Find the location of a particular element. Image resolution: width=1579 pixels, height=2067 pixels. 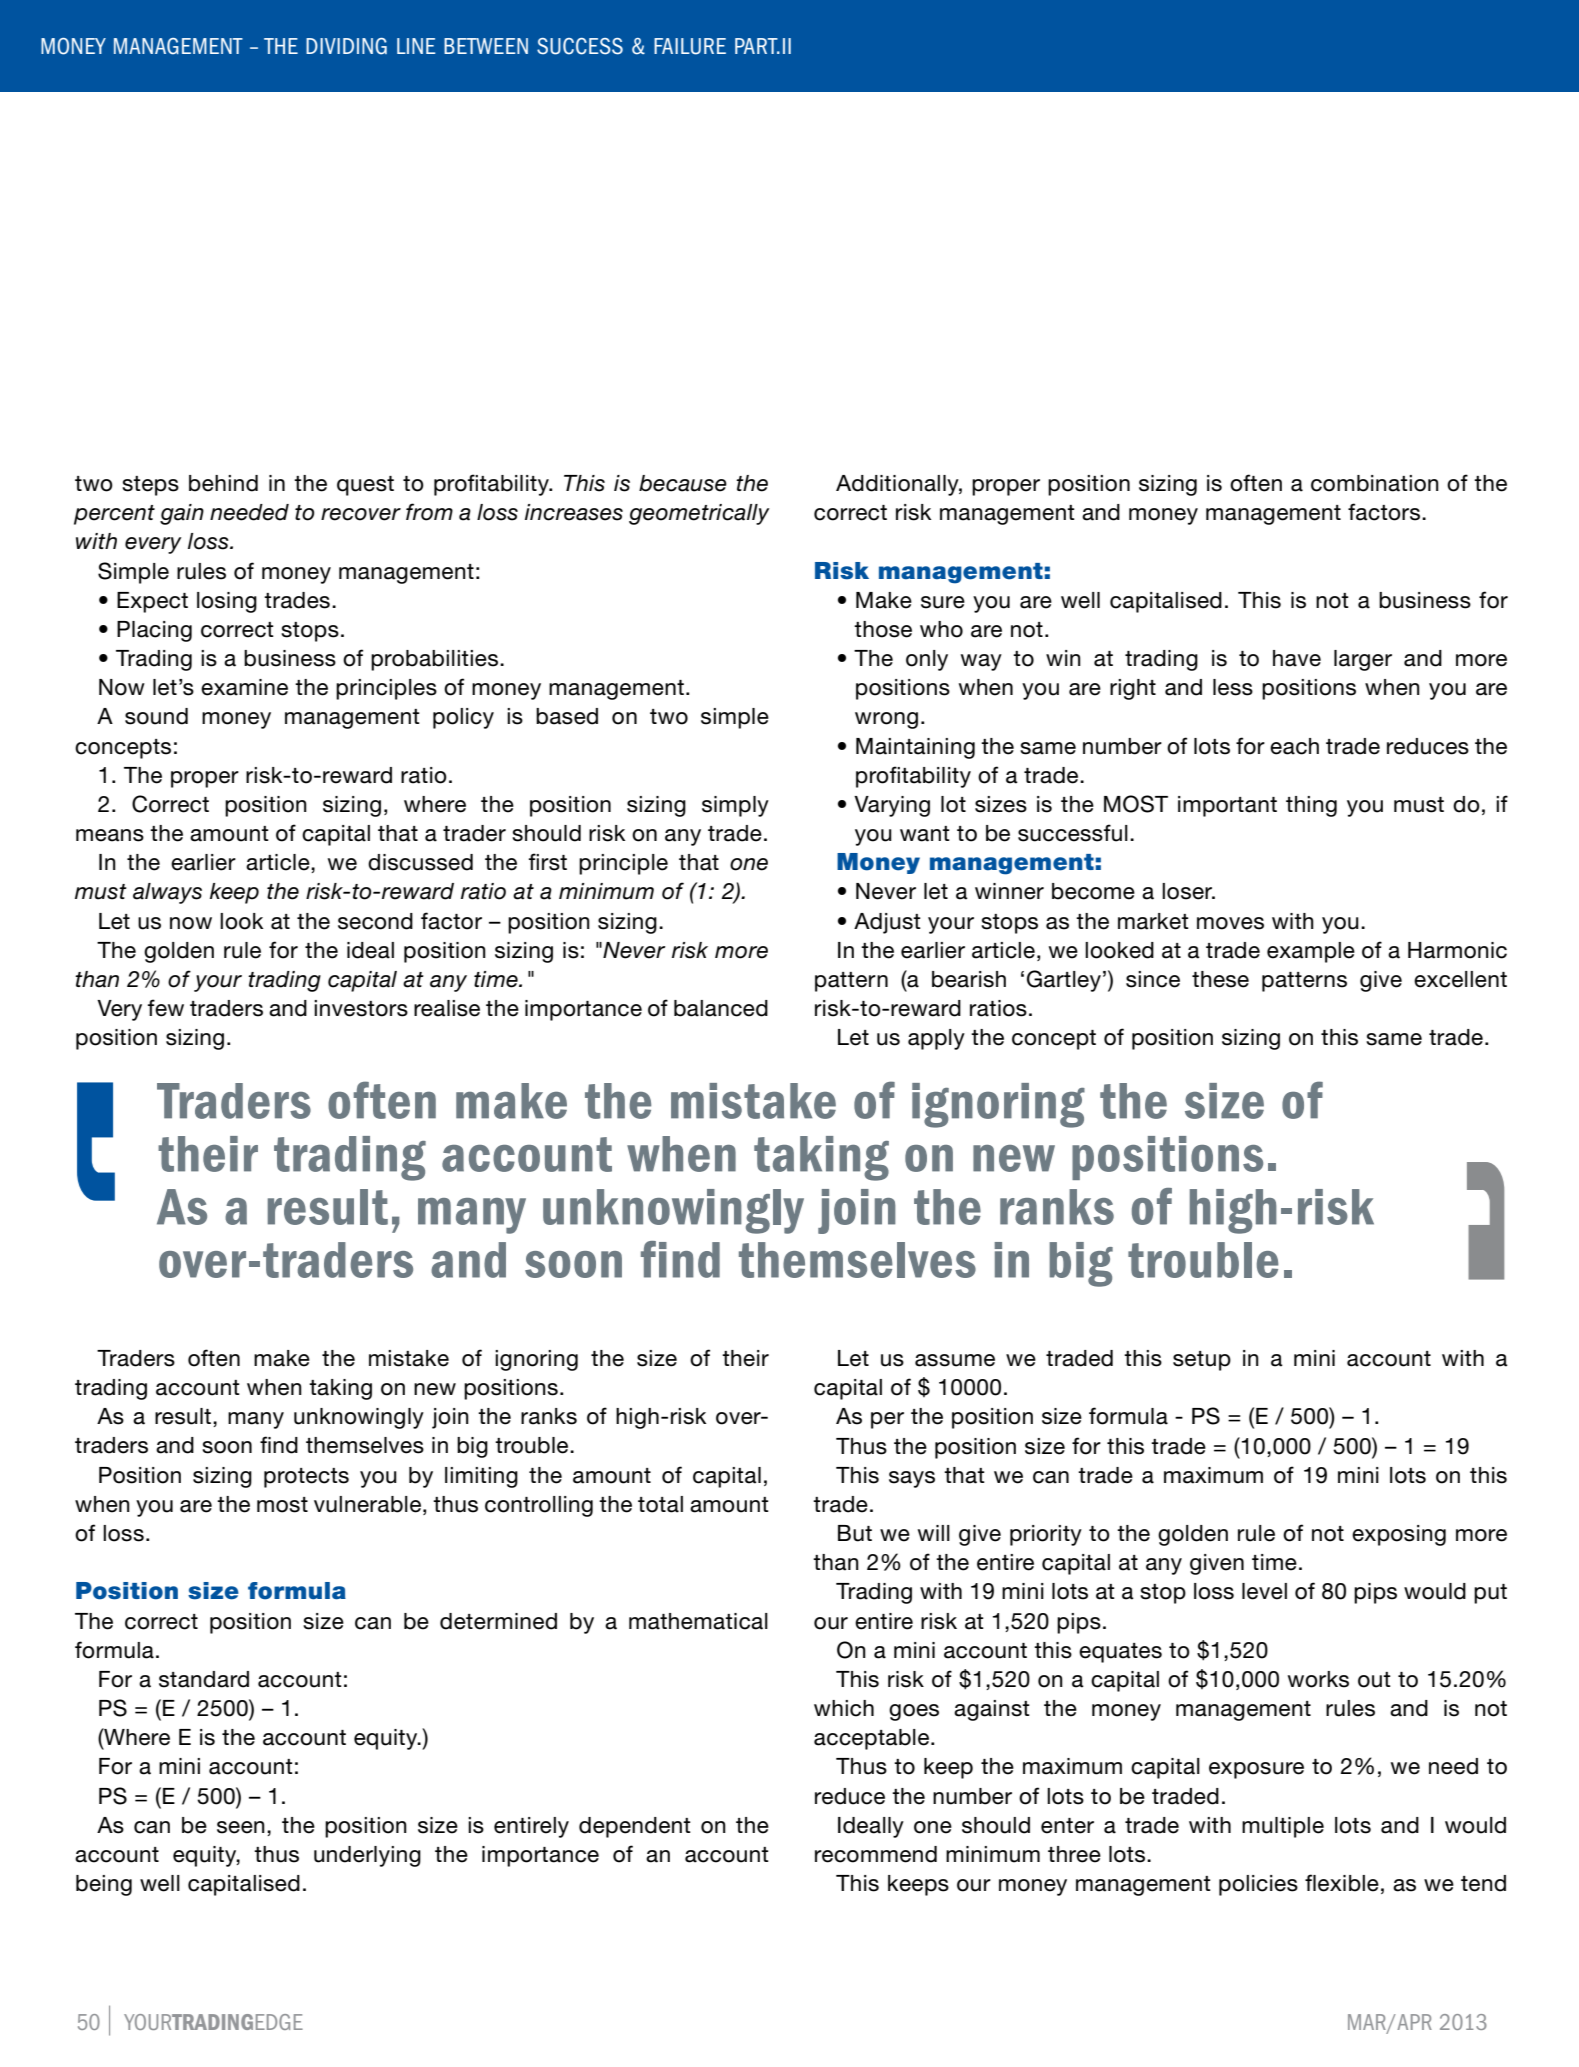

multiple is located at coordinates (1283, 1827).
